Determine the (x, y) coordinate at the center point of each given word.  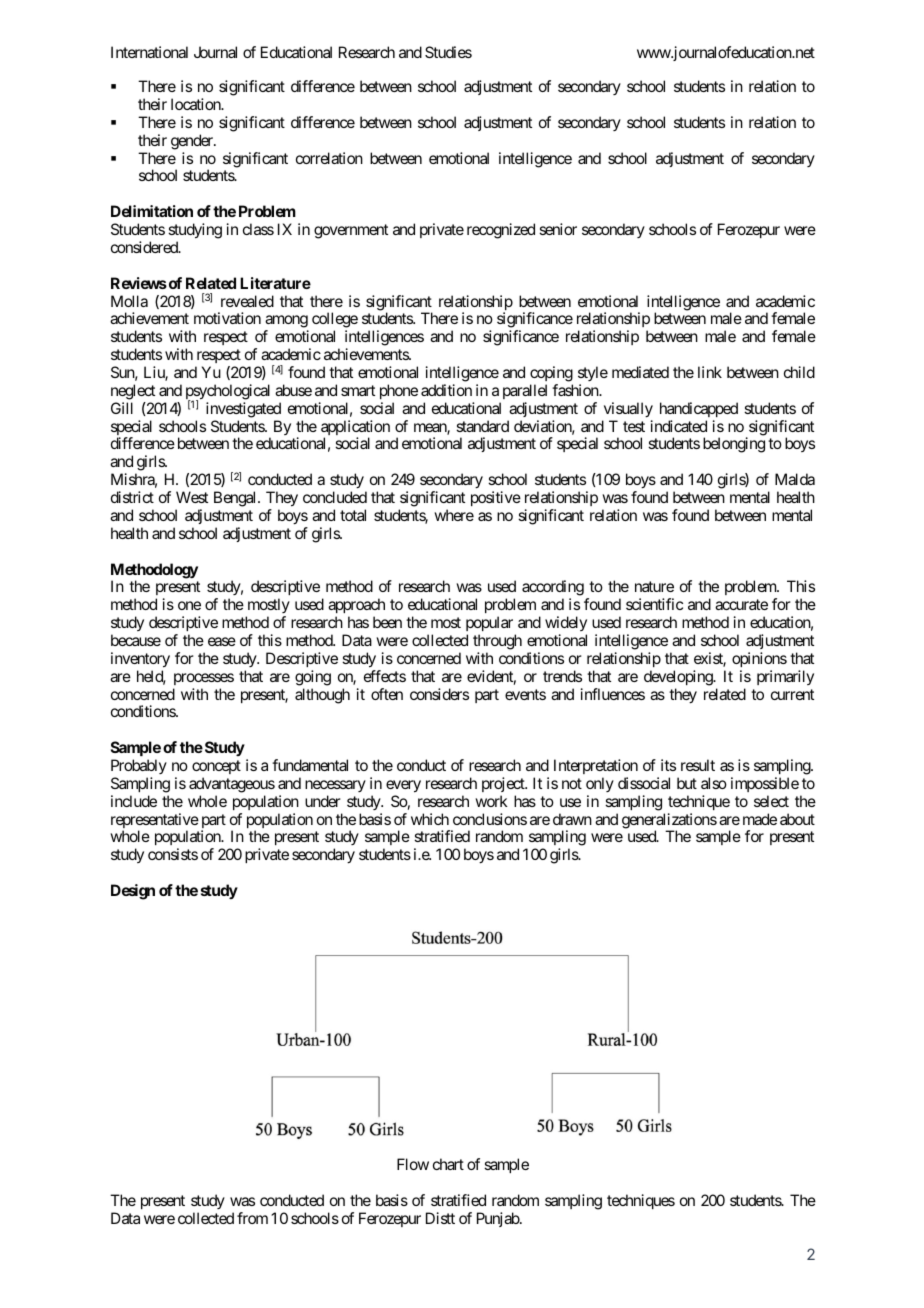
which (430, 819)
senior (558, 229)
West (192, 497)
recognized (501, 231)
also (714, 783)
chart (448, 1164)
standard (482, 426)
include (134, 801)
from (252, 1218)
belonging (734, 445)
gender (193, 142)
